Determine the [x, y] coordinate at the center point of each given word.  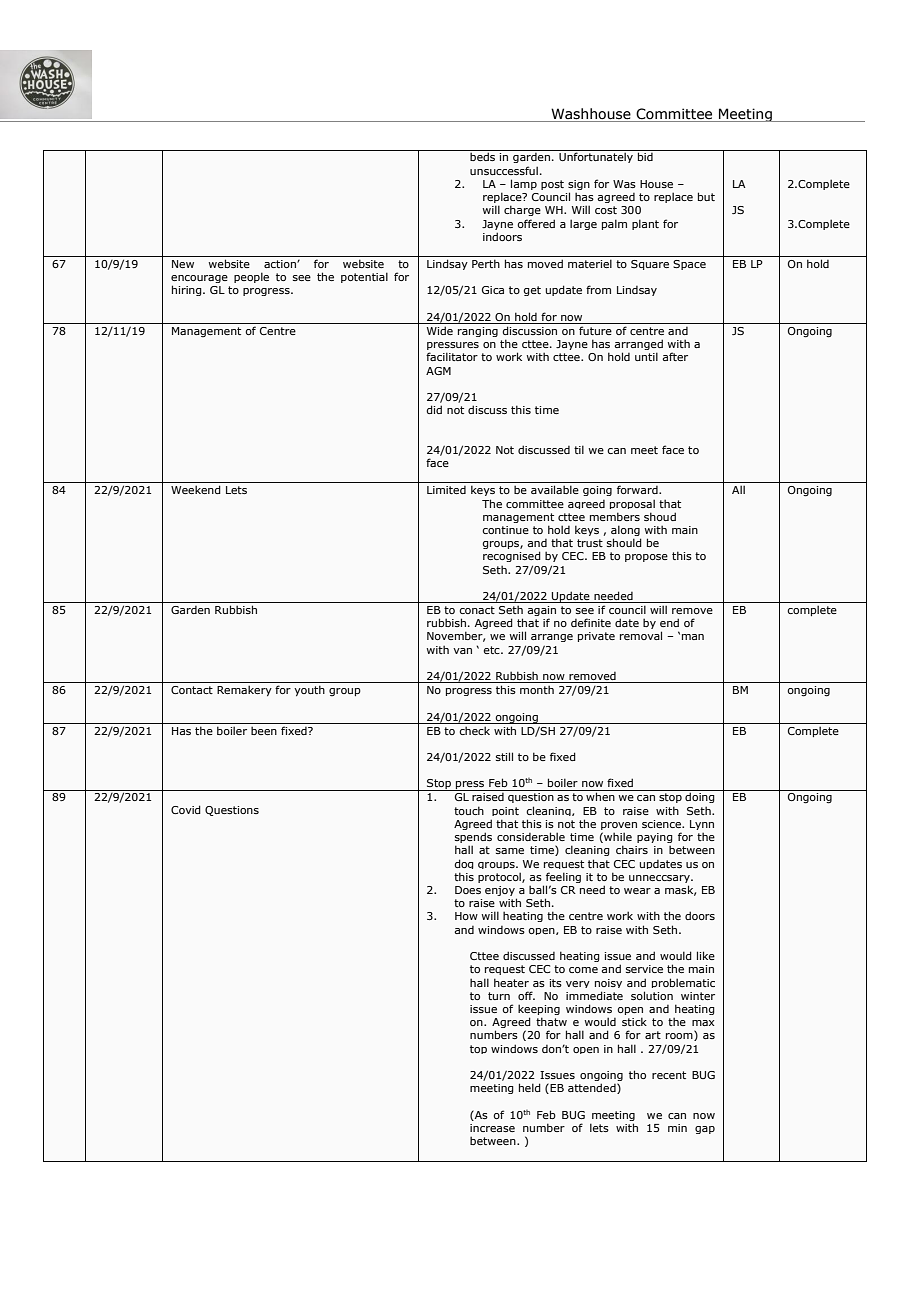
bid [645, 156]
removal [641, 635]
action [281, 264]
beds [482, 156]
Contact [192, 690]
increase [492, 1128]
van [462, 651]
